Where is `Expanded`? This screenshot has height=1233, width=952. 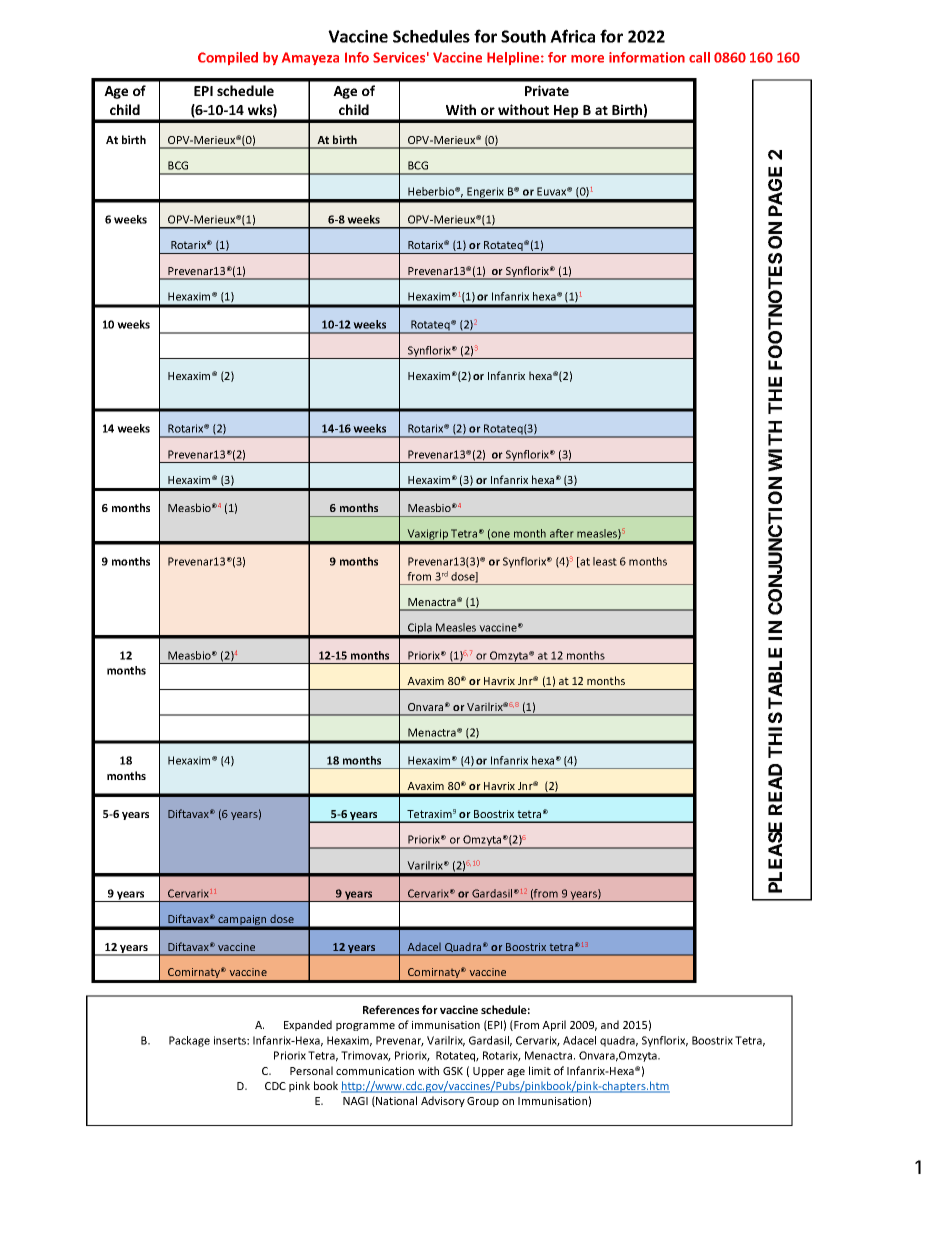
Expanded is located at coordinates (308, 1025).
